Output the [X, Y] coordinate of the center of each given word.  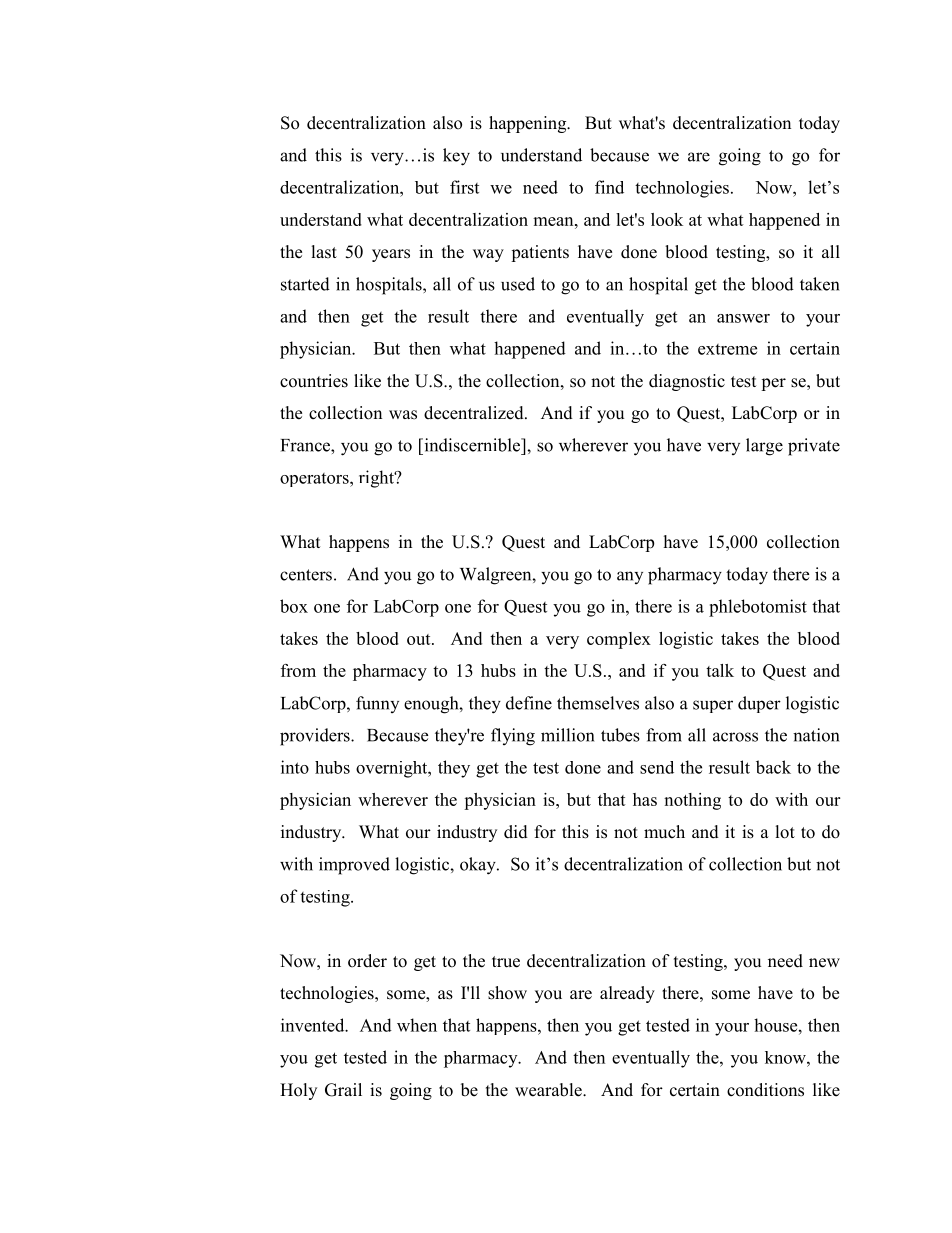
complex [619, 640]
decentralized [475, 413]
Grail [343, 1090]
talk [720, 670]
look [667, 219]
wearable [549, 1090]
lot [785, 832]
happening [529, 124]
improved [354, 866]
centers [306, 575]
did [516, 832]
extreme [727, 349]
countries [314, 381]
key [456, 157]
